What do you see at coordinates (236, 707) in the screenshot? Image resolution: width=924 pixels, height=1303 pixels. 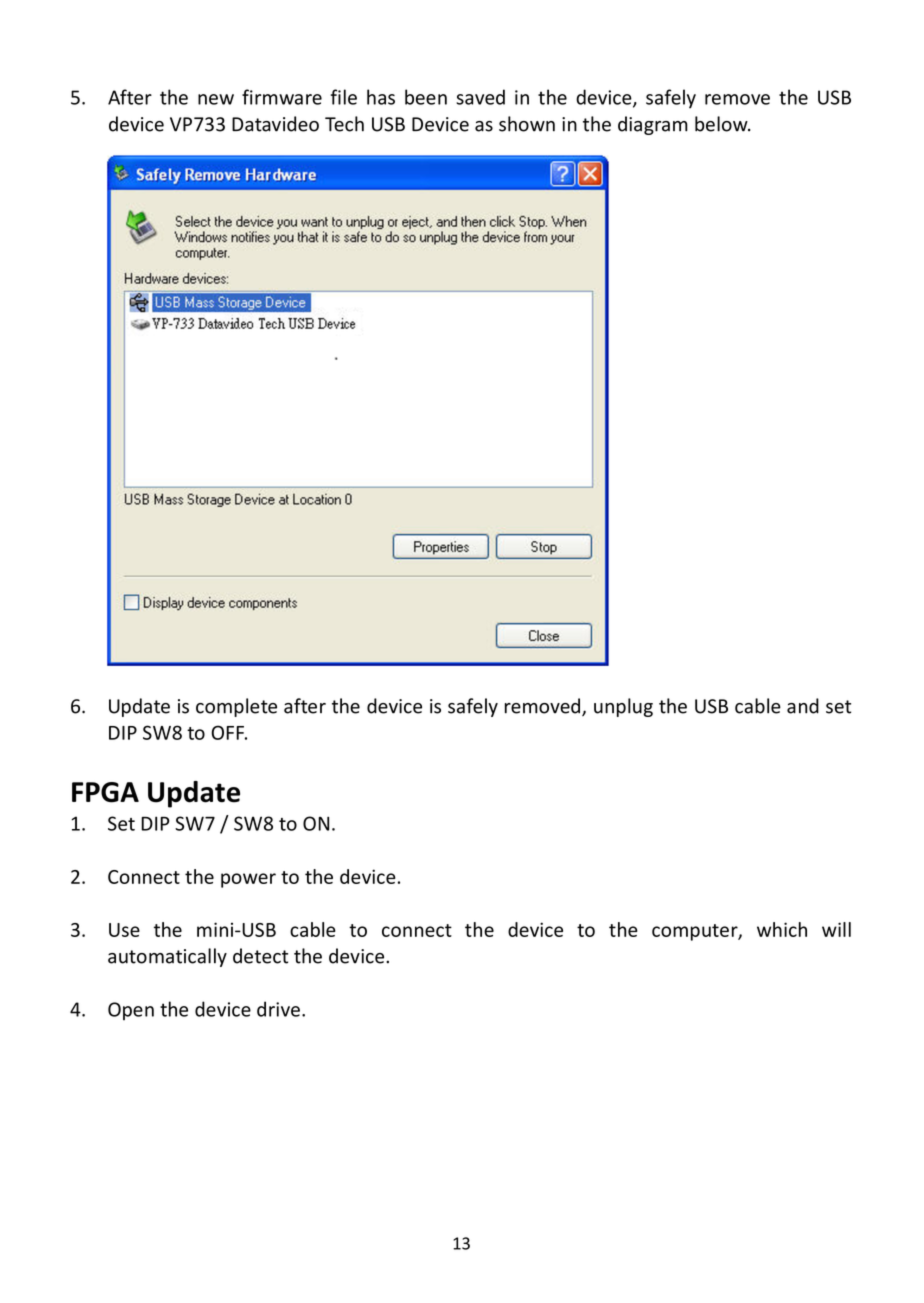 I see `complete` at bounding box center [236, 707].
